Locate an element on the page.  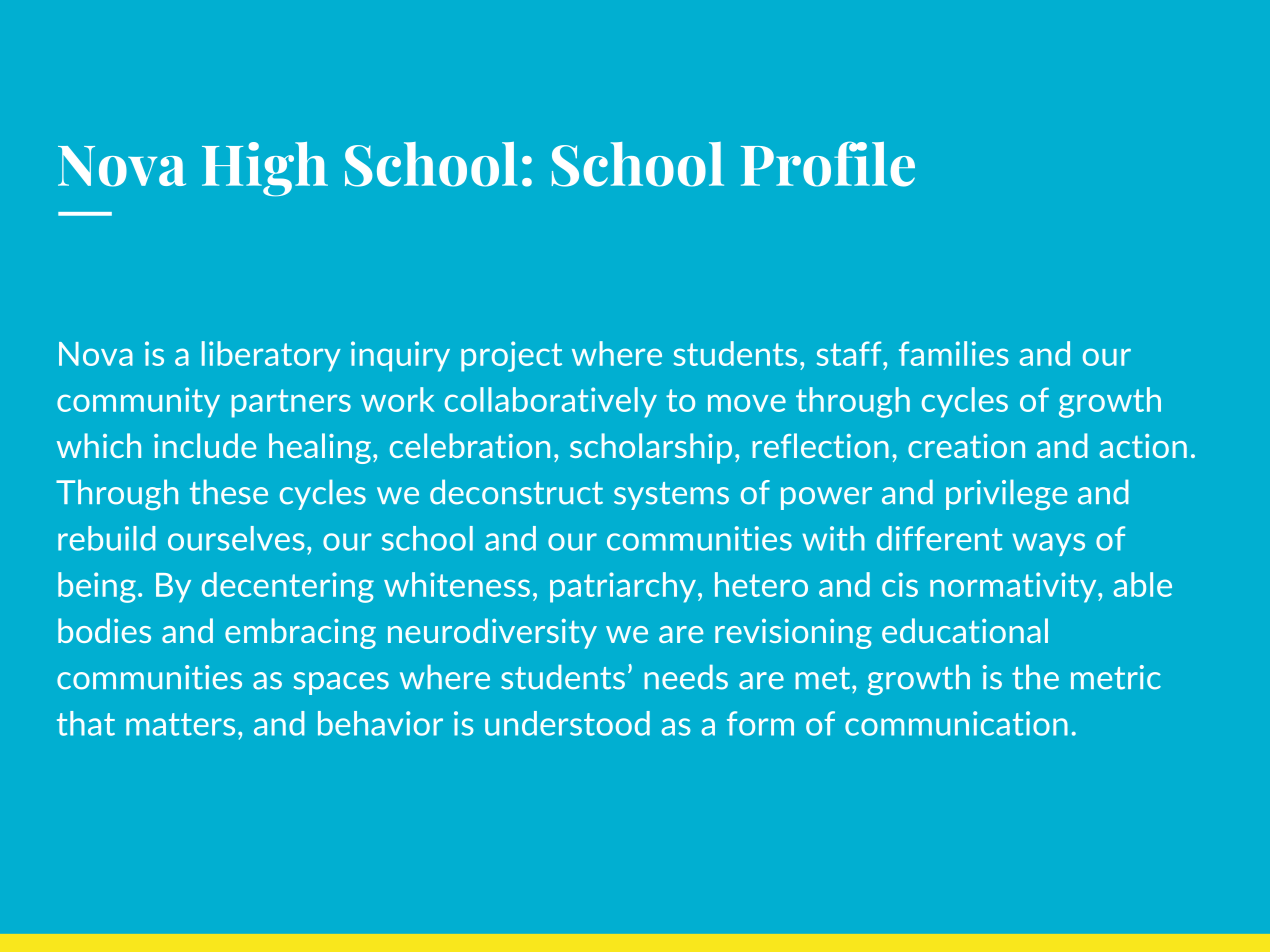
being is located at coordinates (97, 587).
